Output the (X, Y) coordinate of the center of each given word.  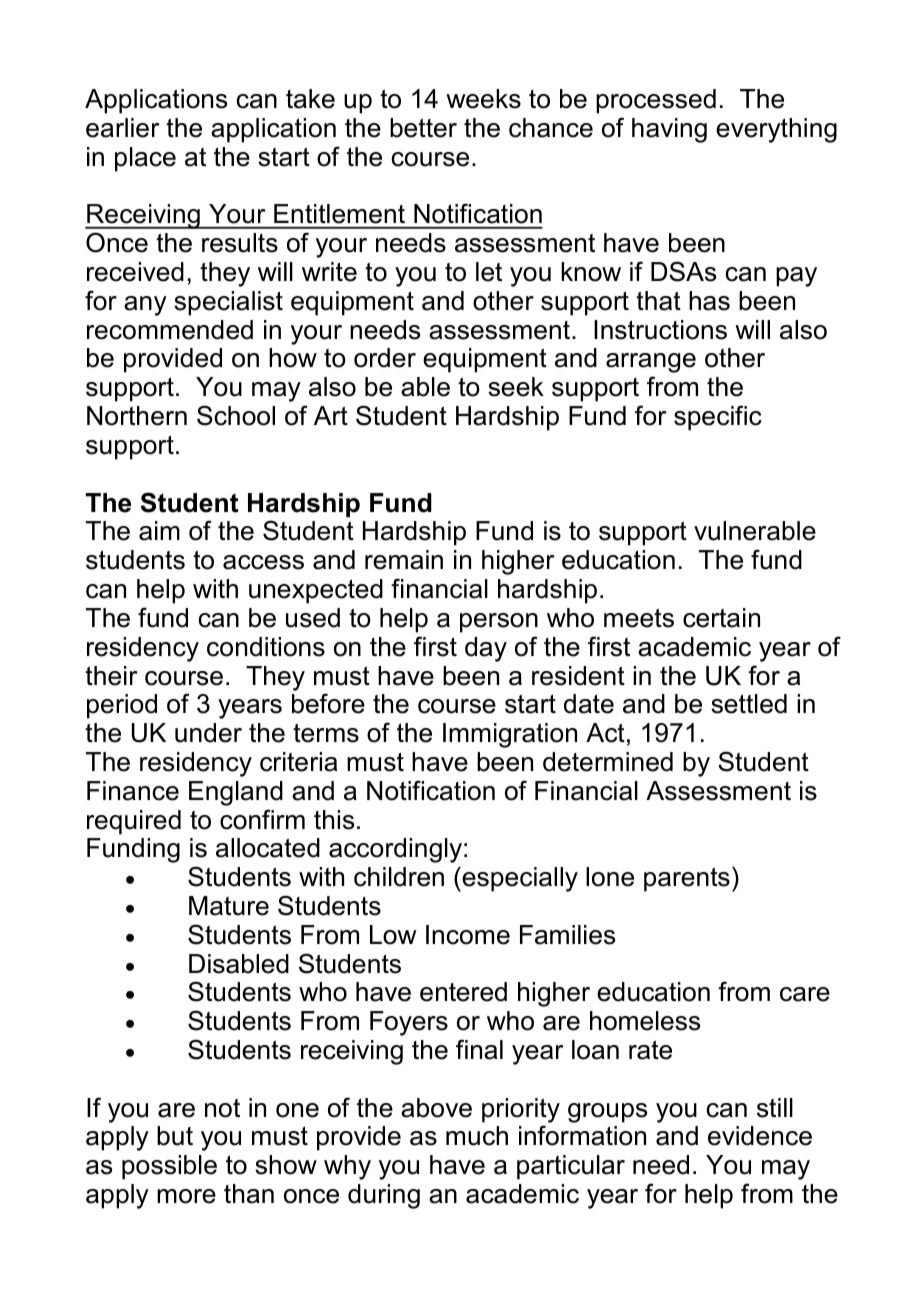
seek (516, 387)
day (486, 649)
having (669, 130)
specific (718, 418)
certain (721, 618)
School (236, 415)
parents (687, 879)
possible (169, 1167)
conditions (266, 647)
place (145, 159)
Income (468, 935)
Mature (229, 906)
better (423, 128)
